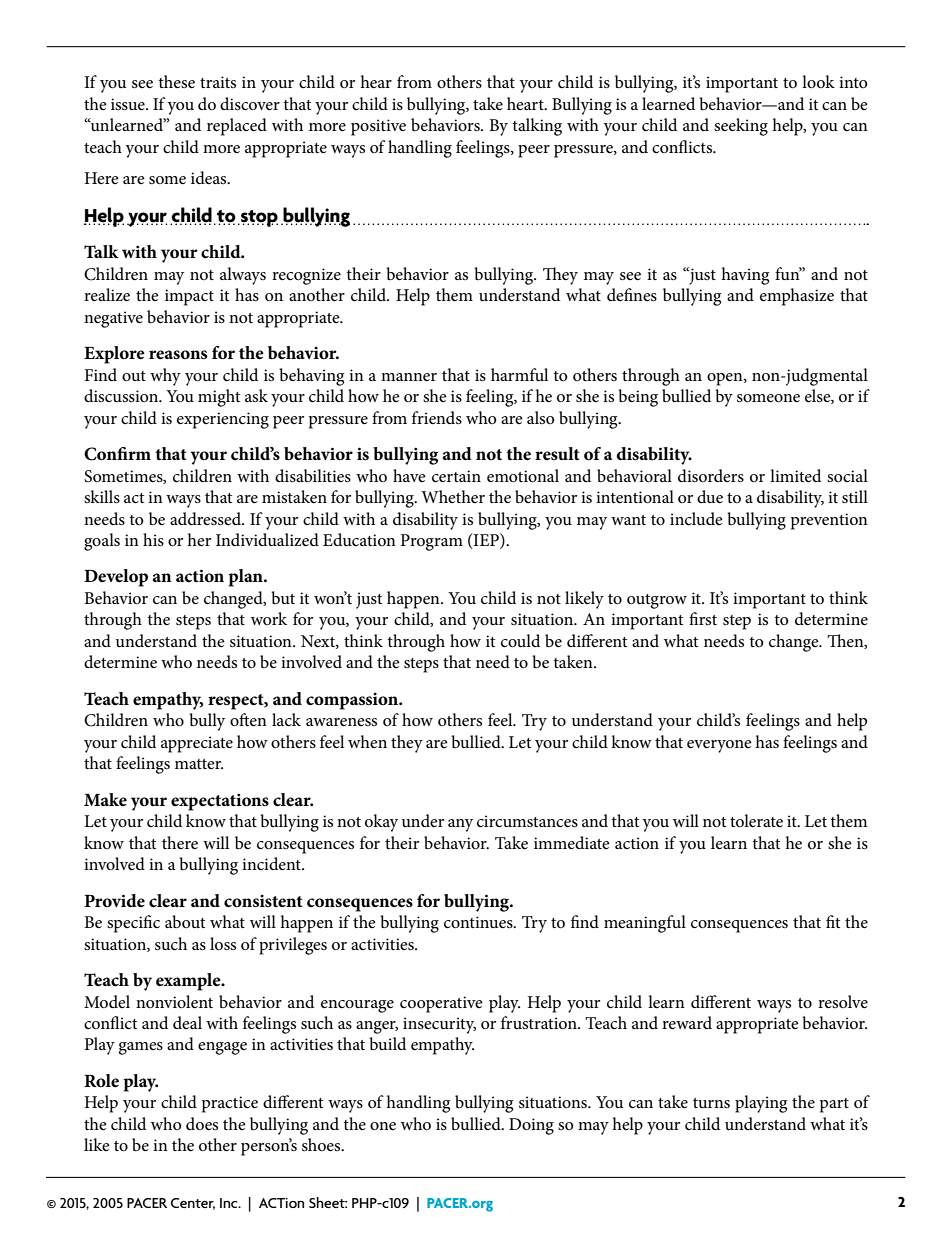 The height and width of the screenshot is (1233, 952). Describe the element at coordinates (711, 1103) in the screenshot. I see `turns` at that location.
